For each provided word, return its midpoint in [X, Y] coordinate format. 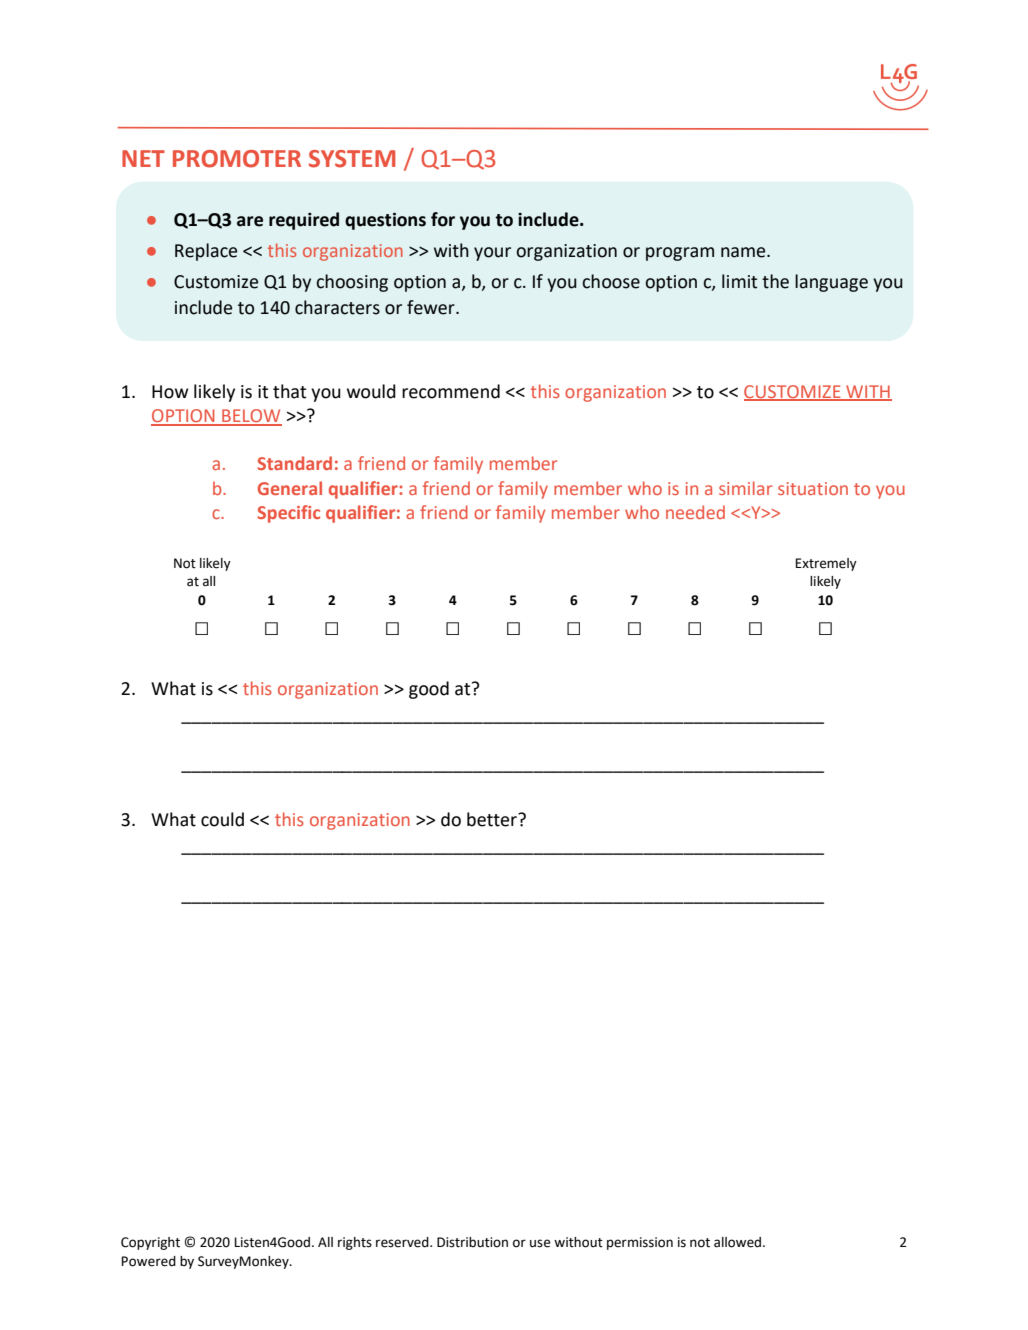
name [744, 252]
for [443, 219]
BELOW [251, 417]
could [222, 819]
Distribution [472, 1242]
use [540, 1243]
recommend [451, 391]
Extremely [826, 564]
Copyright [150, 1243]
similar [745, 488]
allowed [739, 1242]
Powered [148, 1261]
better [493, 819]
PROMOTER [237, 159]
